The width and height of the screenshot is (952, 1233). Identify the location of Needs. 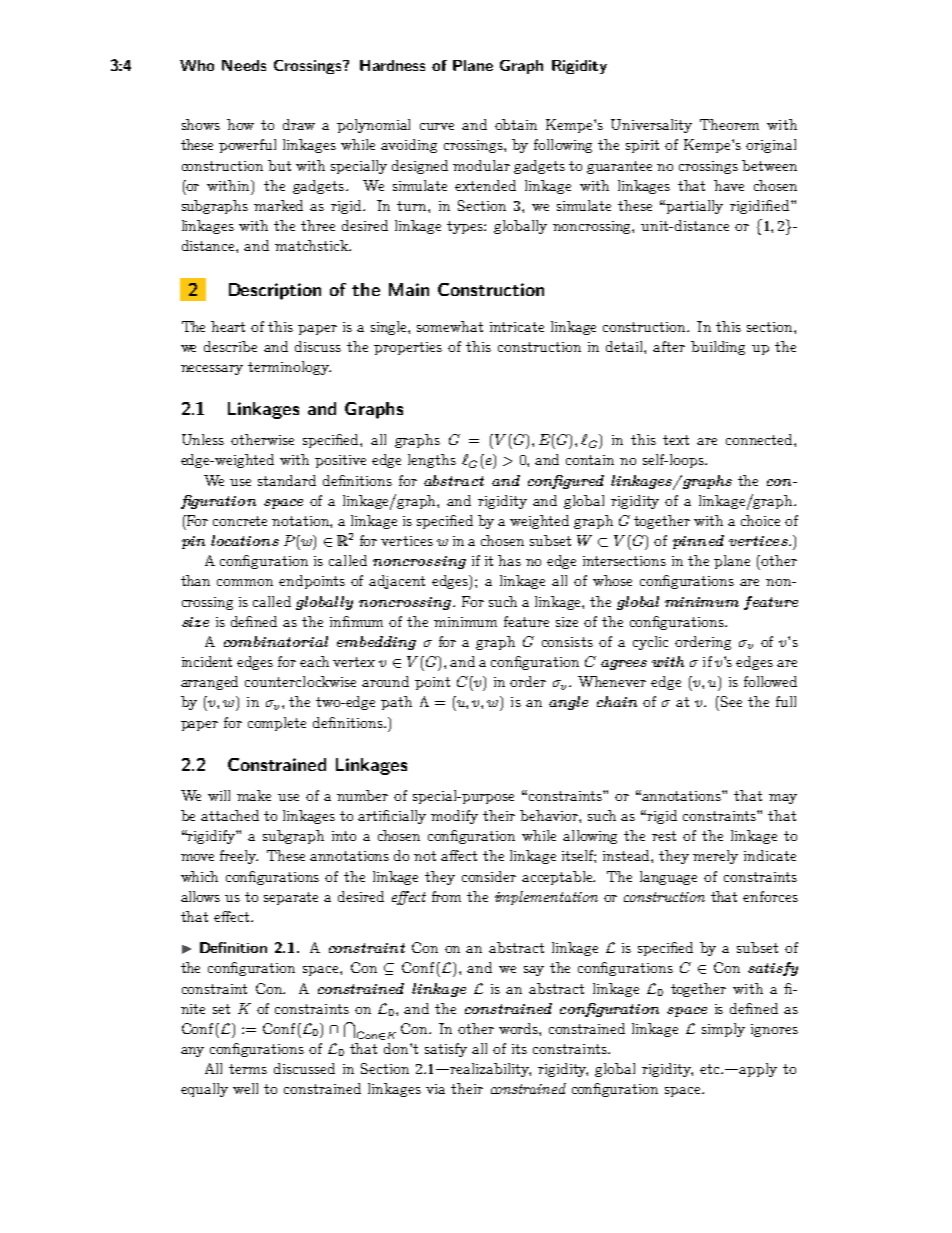
(244, 65).
